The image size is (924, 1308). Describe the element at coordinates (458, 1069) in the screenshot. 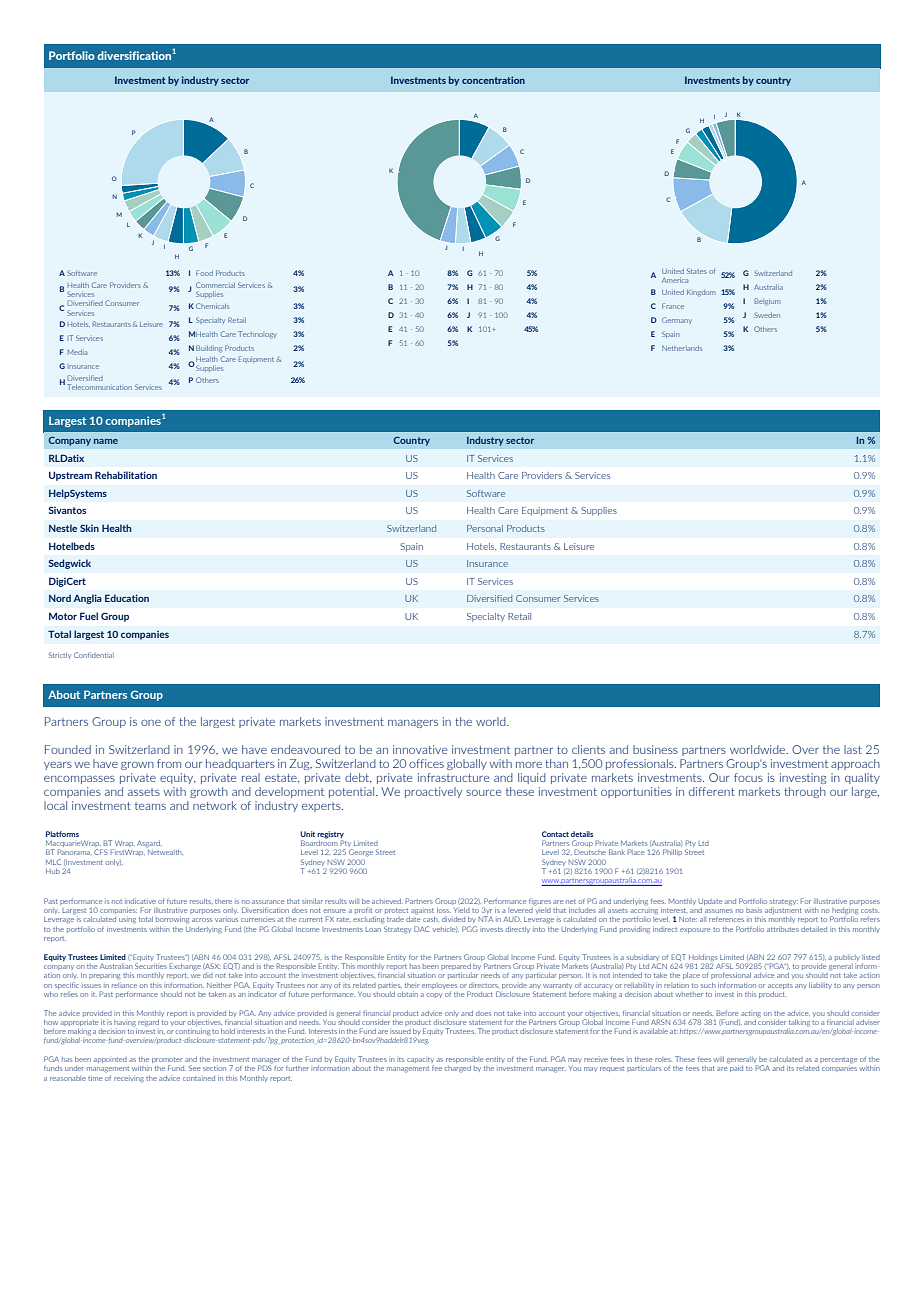

I see `charged` at that location.
